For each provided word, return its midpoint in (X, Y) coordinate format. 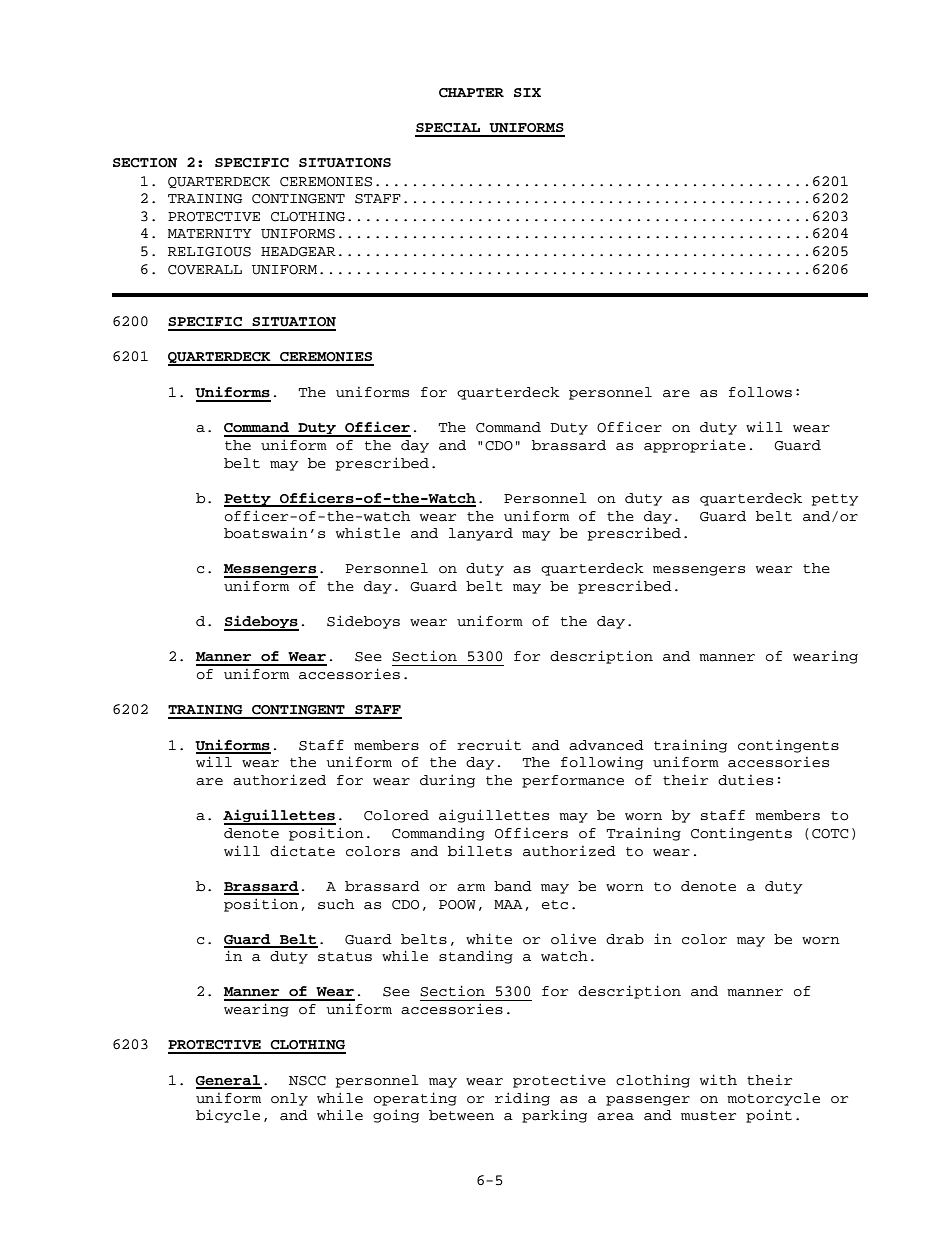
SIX (527, 92)
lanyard (481, 534)
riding (522, 1099)
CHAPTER (471, 93)
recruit (489, 745)
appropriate (695, 446)
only (289, 1099)
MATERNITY (210, 233)
